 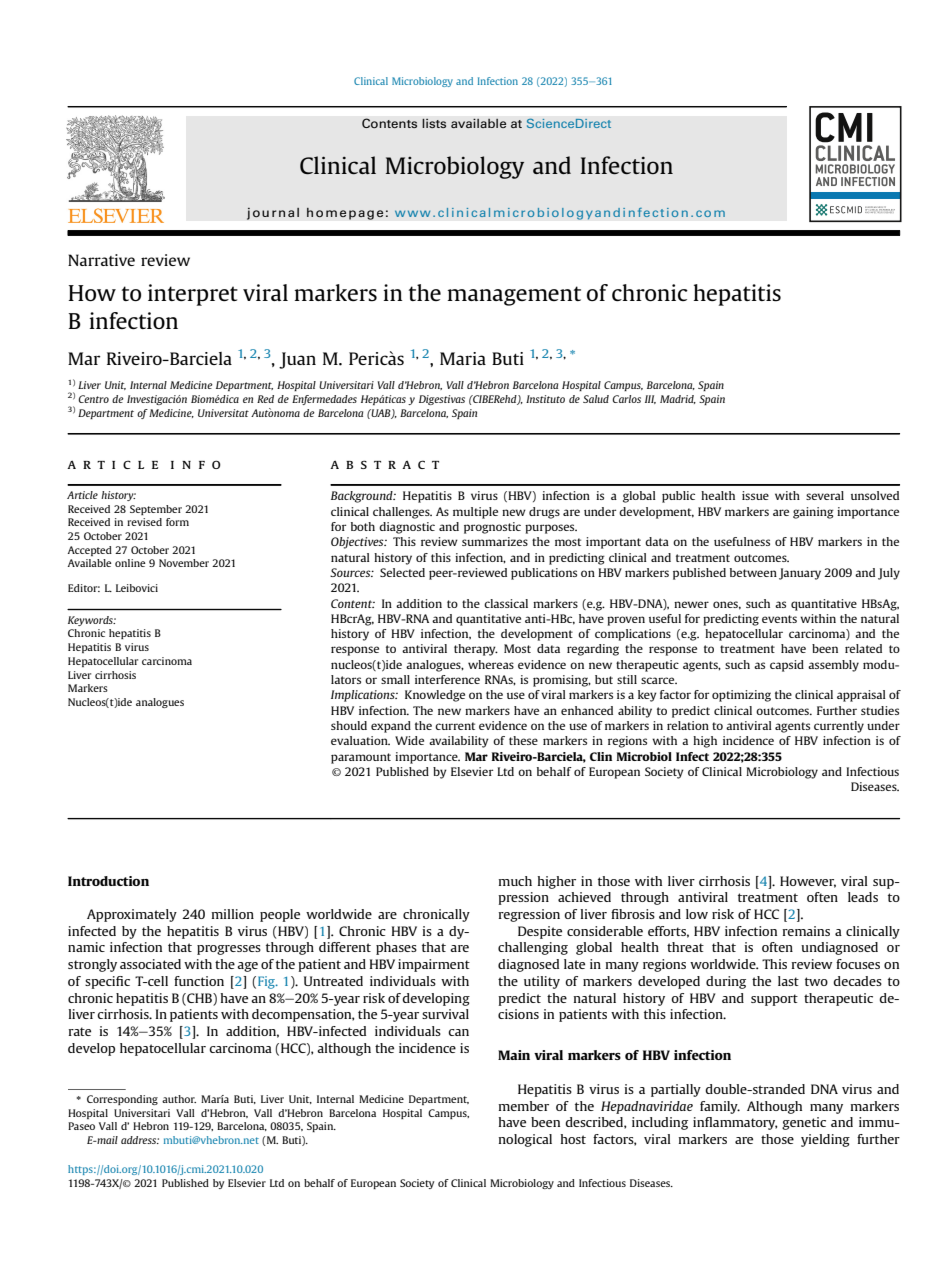 I want to click on Approximately, so click(x=132, y=915).
